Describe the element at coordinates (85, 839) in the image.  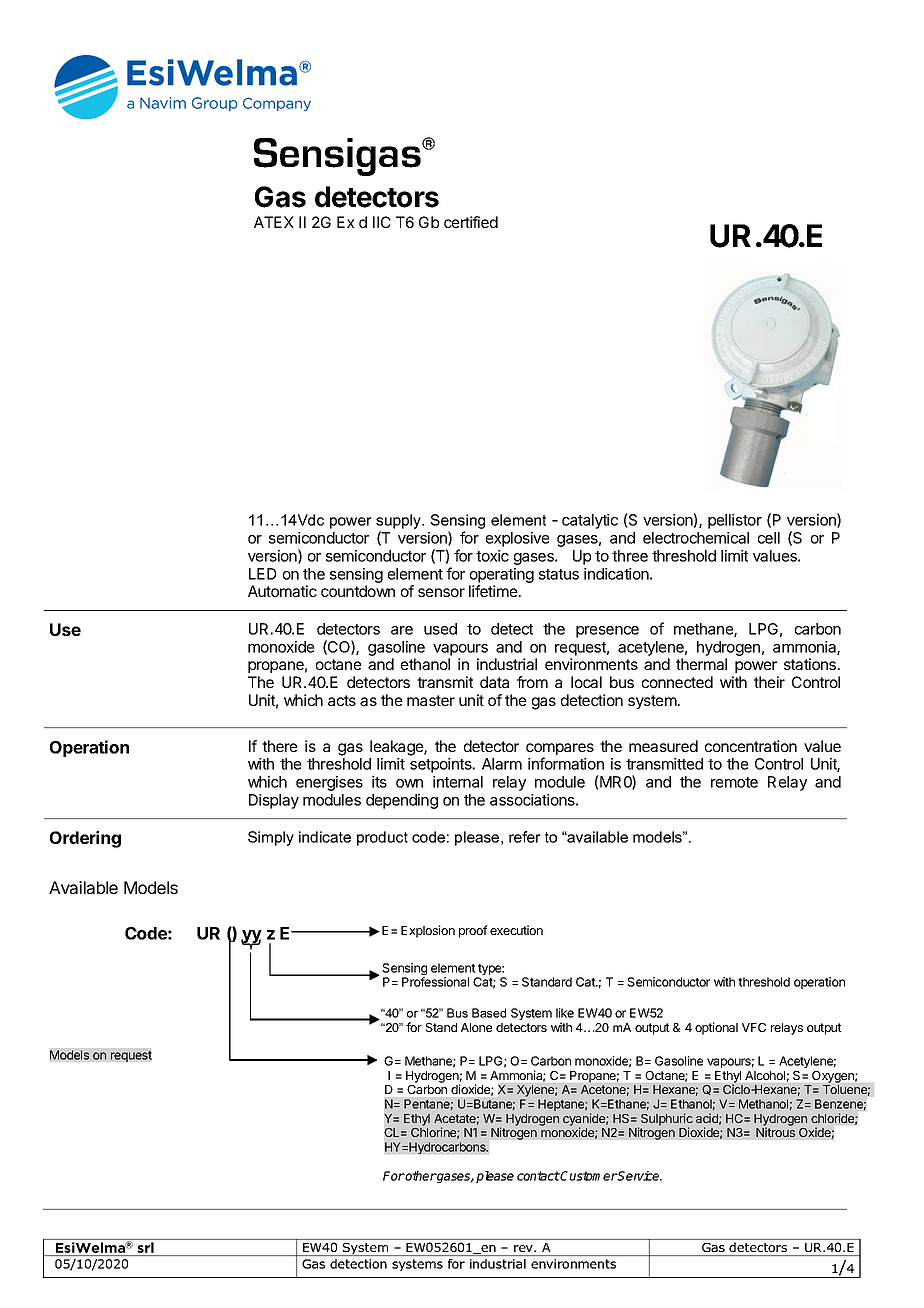
I see `Ordering` at that location.
